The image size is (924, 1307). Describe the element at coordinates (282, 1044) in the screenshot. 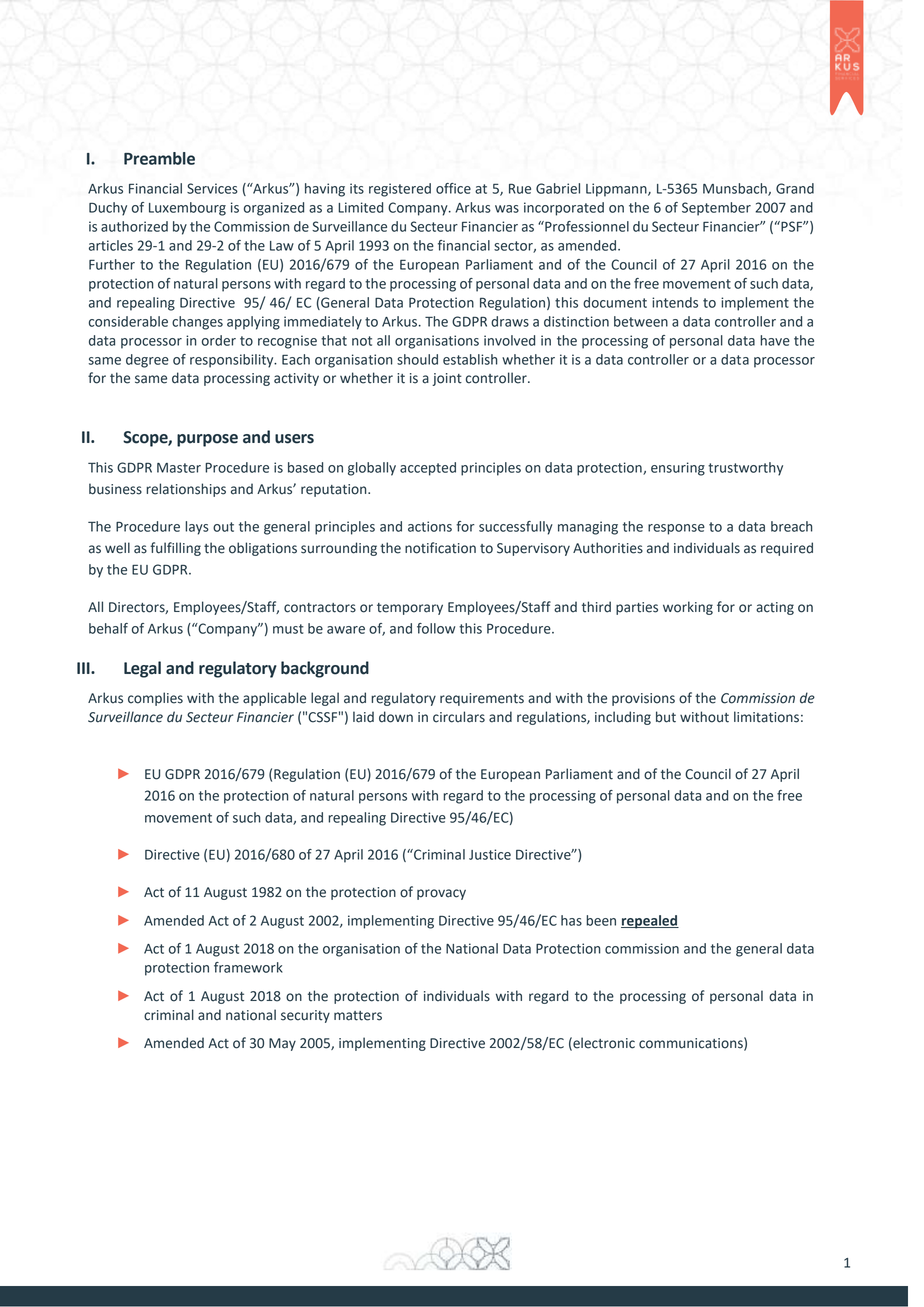

I see `May` at that location.
